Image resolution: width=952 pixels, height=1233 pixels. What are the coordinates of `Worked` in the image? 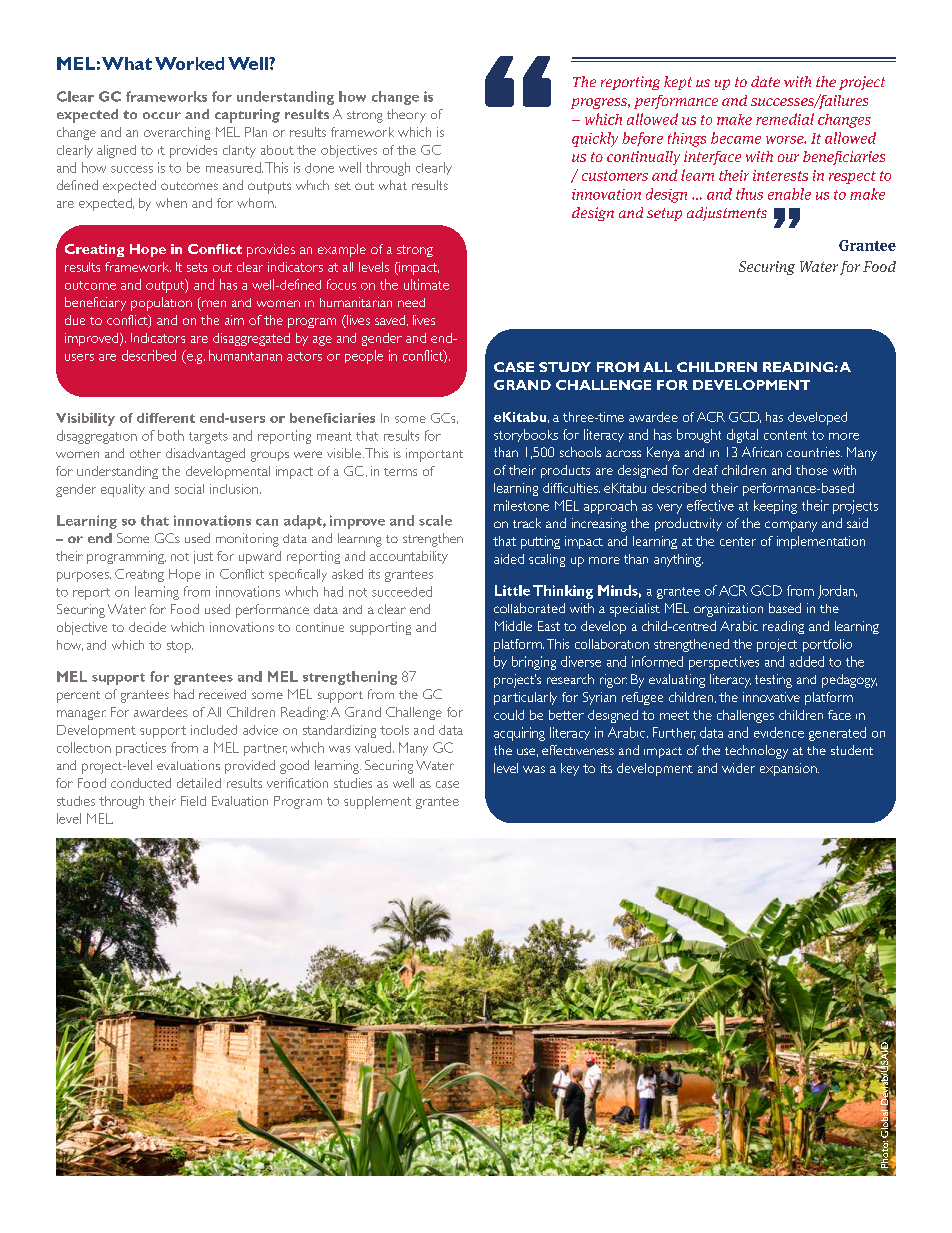 It's located at (189, 63).
